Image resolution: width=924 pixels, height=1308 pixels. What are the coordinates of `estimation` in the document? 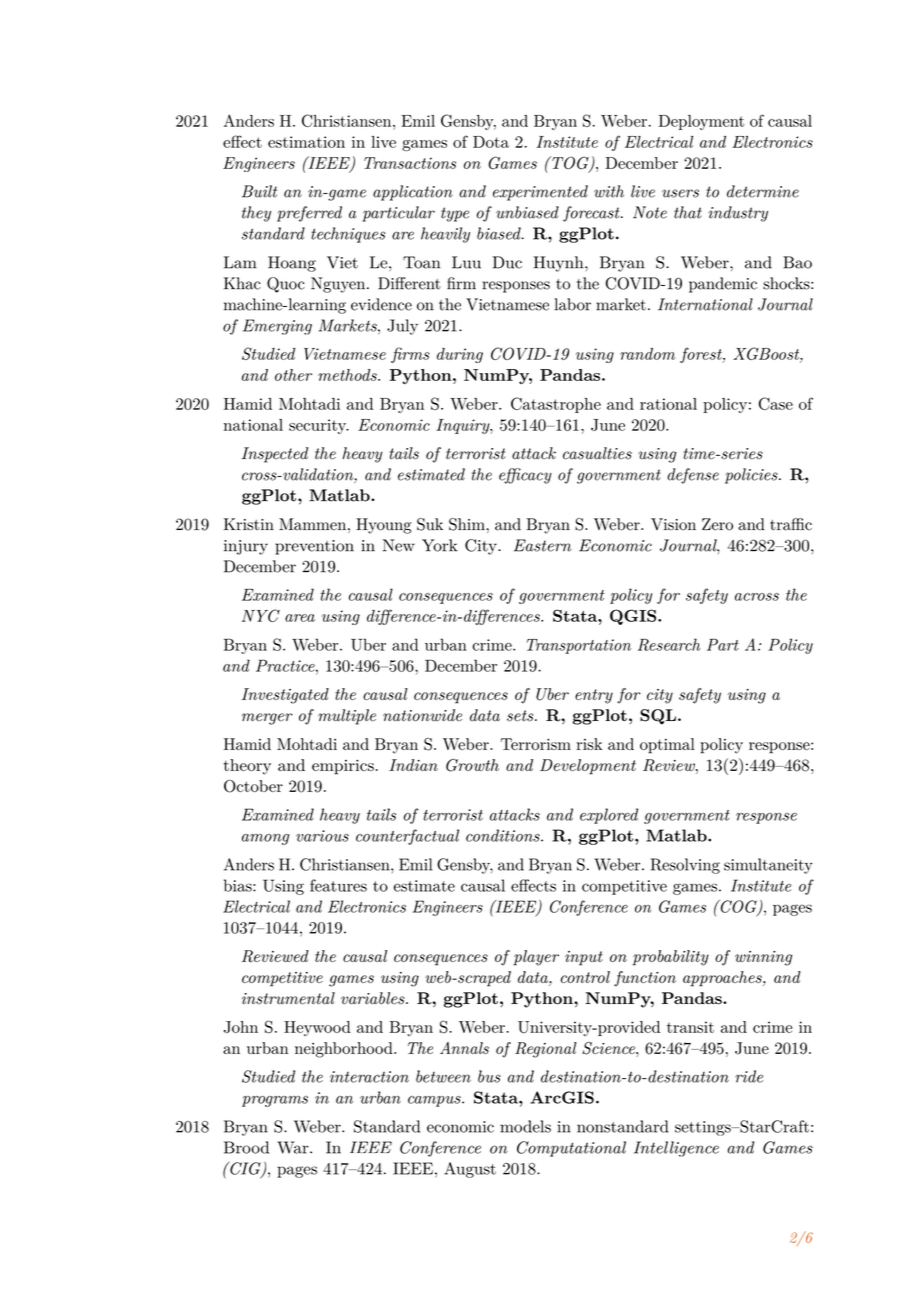 It's located at (306, 142).
